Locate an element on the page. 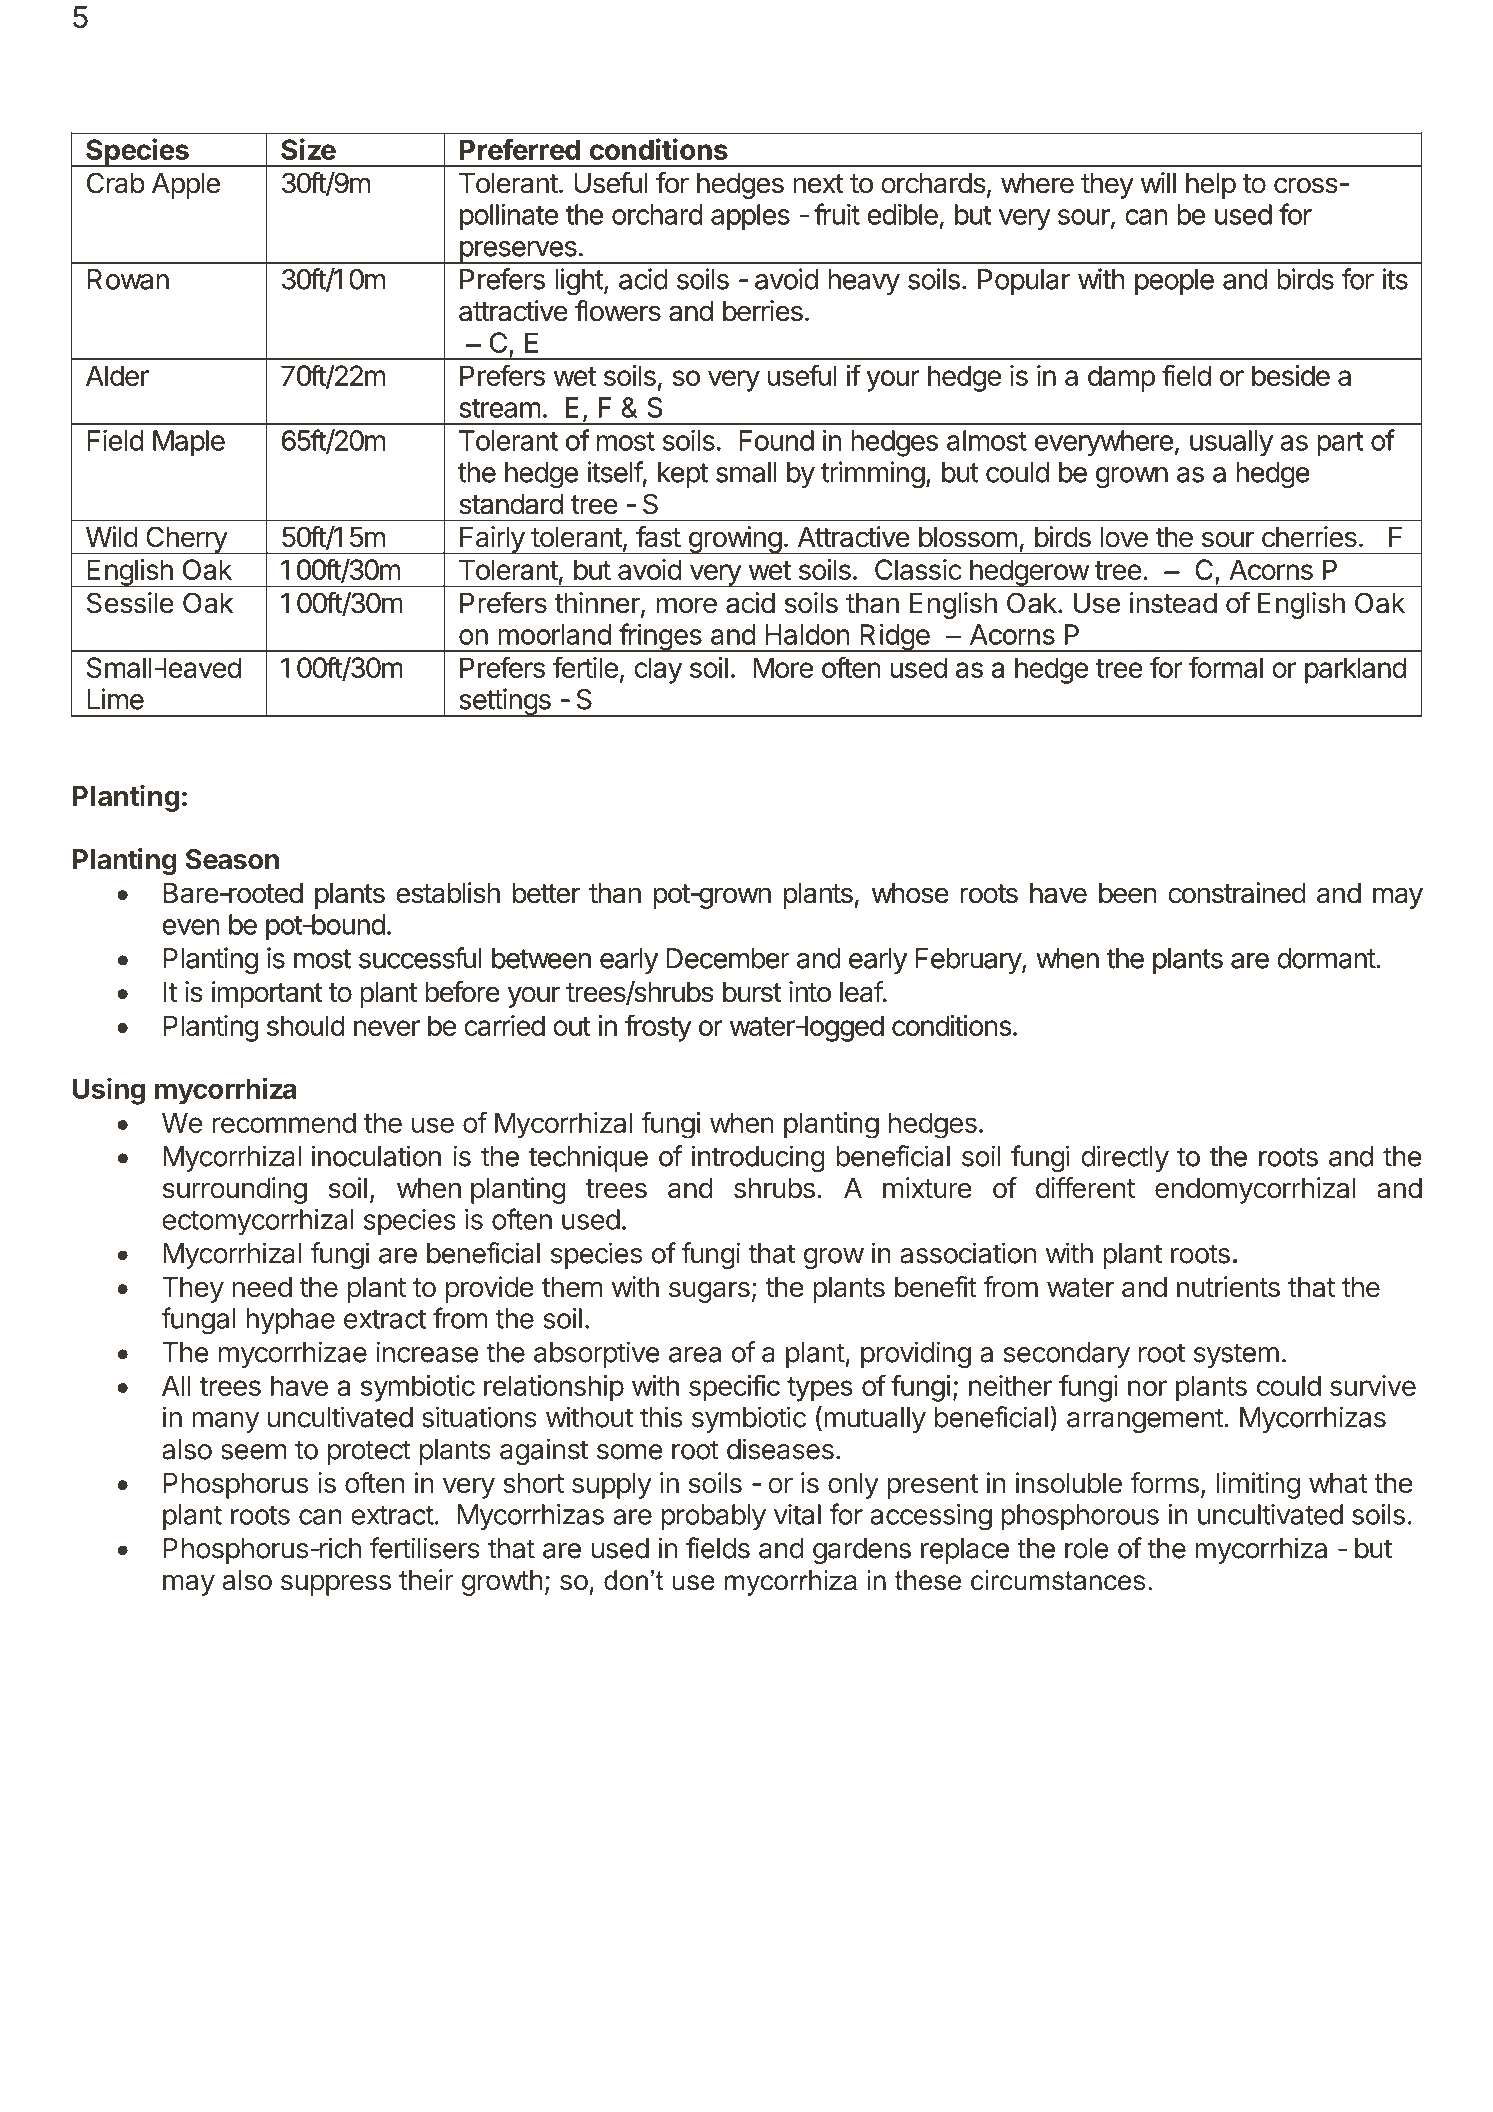 The height and width of the image is (2112, 1493). burst is located at coordinates (752, 992).
